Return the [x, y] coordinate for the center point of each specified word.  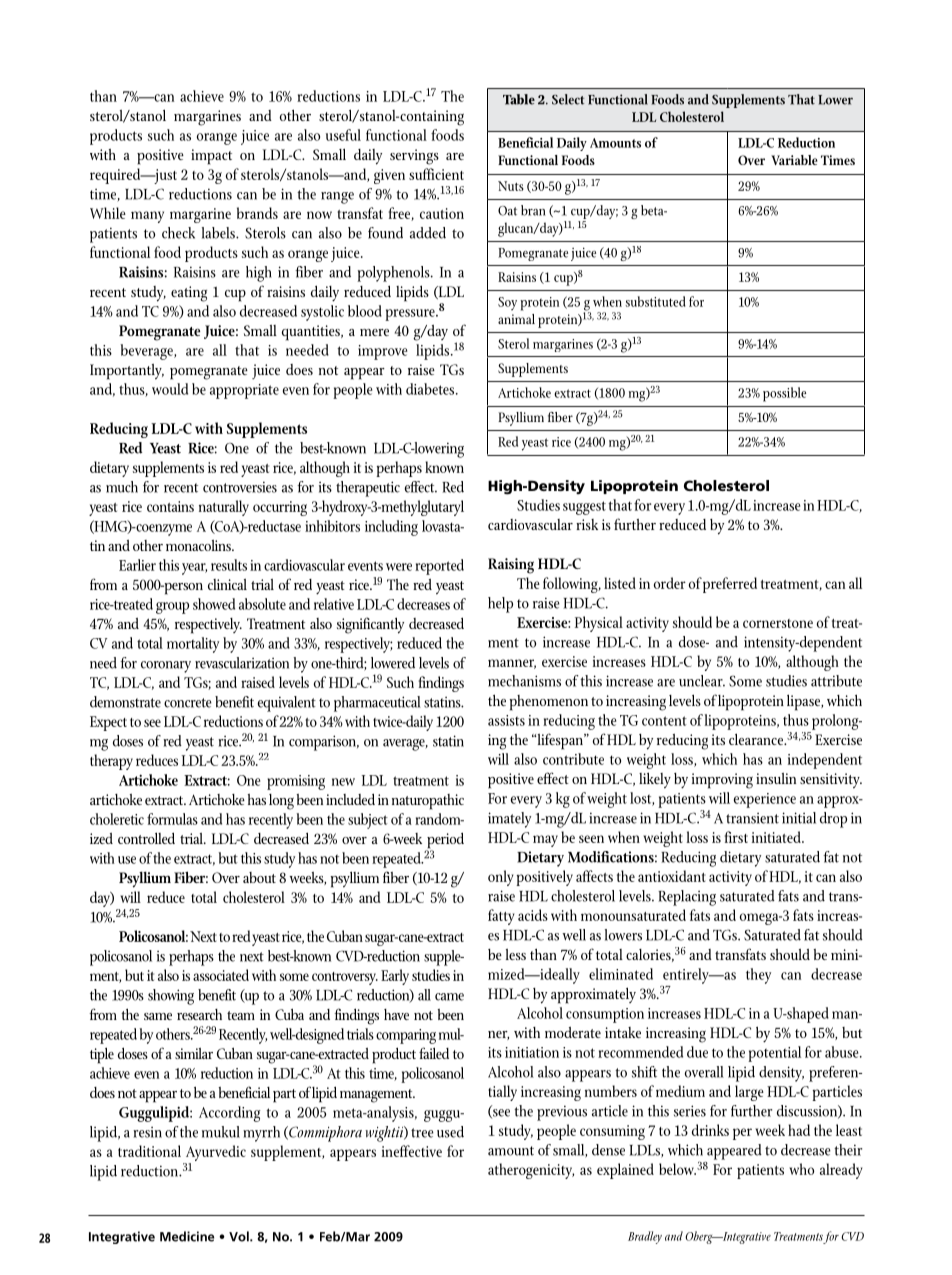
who [801, 1169]
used [450, 1132]
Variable [794, 160]
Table [519, 99]
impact [211, 157]
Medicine [187, 1236]
